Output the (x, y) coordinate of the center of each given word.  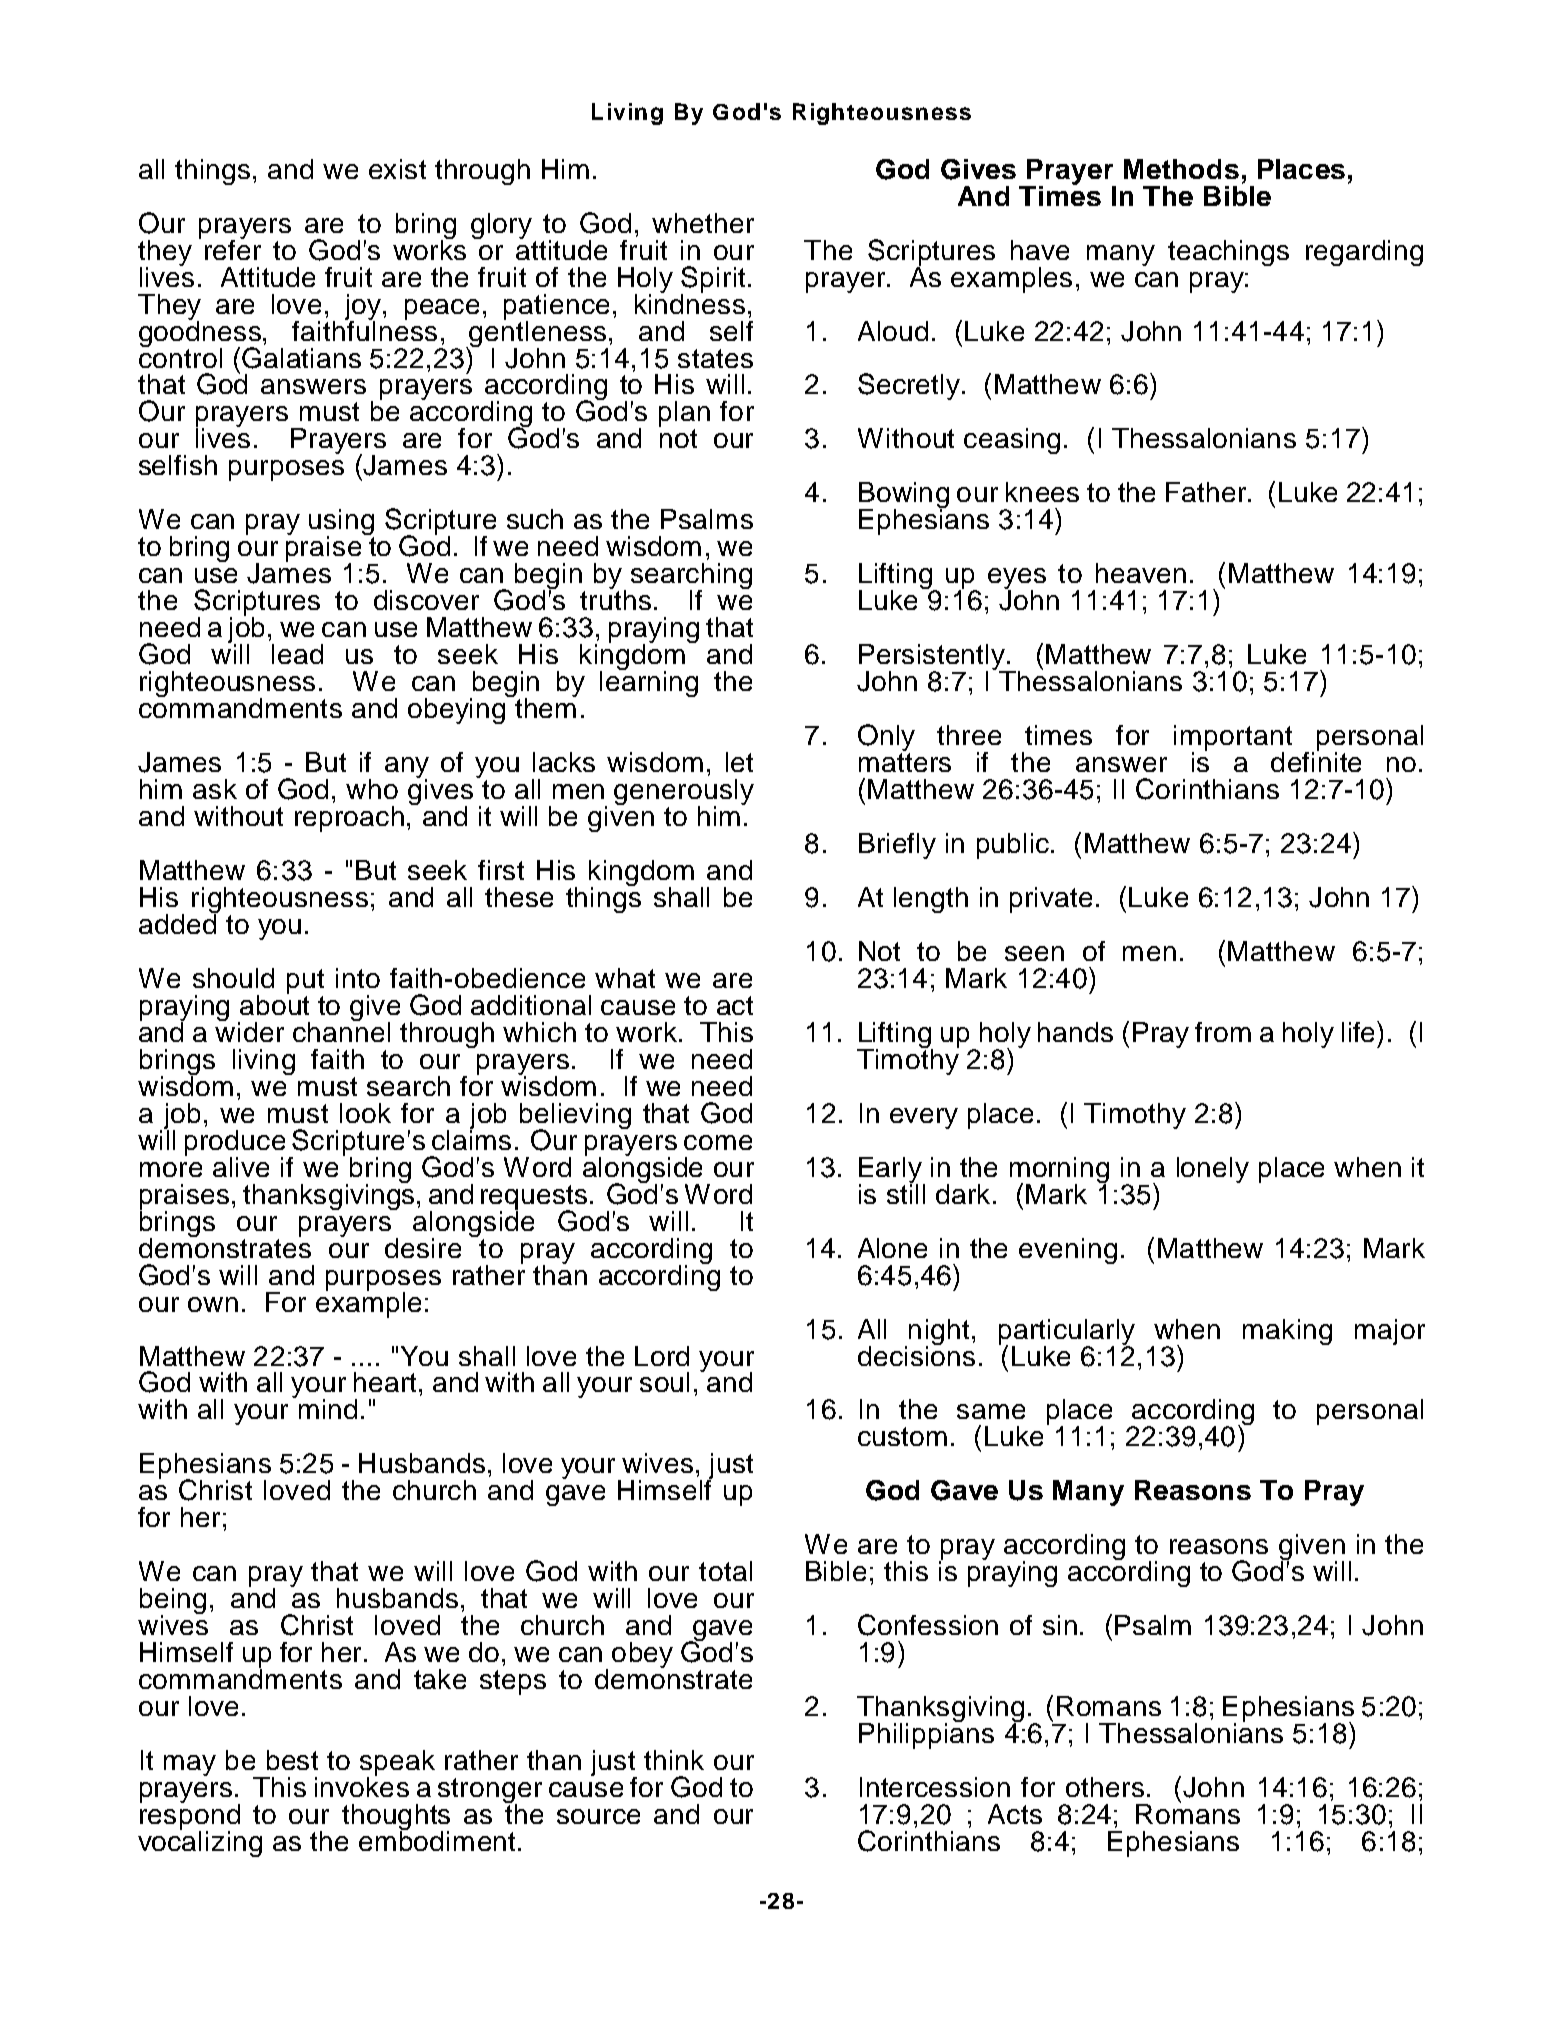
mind (328, 1409)
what (625, 978)
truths (615, 599)
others (1105, 1787)
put (305, 981)
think (674, 1760)
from (1223, 1032)
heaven (1141, 573)
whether (703, 223)
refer (233, 248)
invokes (362, 1785)
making (1287, 1332)
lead (297, 654)
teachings (1228, 253)
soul (664, 1382)
